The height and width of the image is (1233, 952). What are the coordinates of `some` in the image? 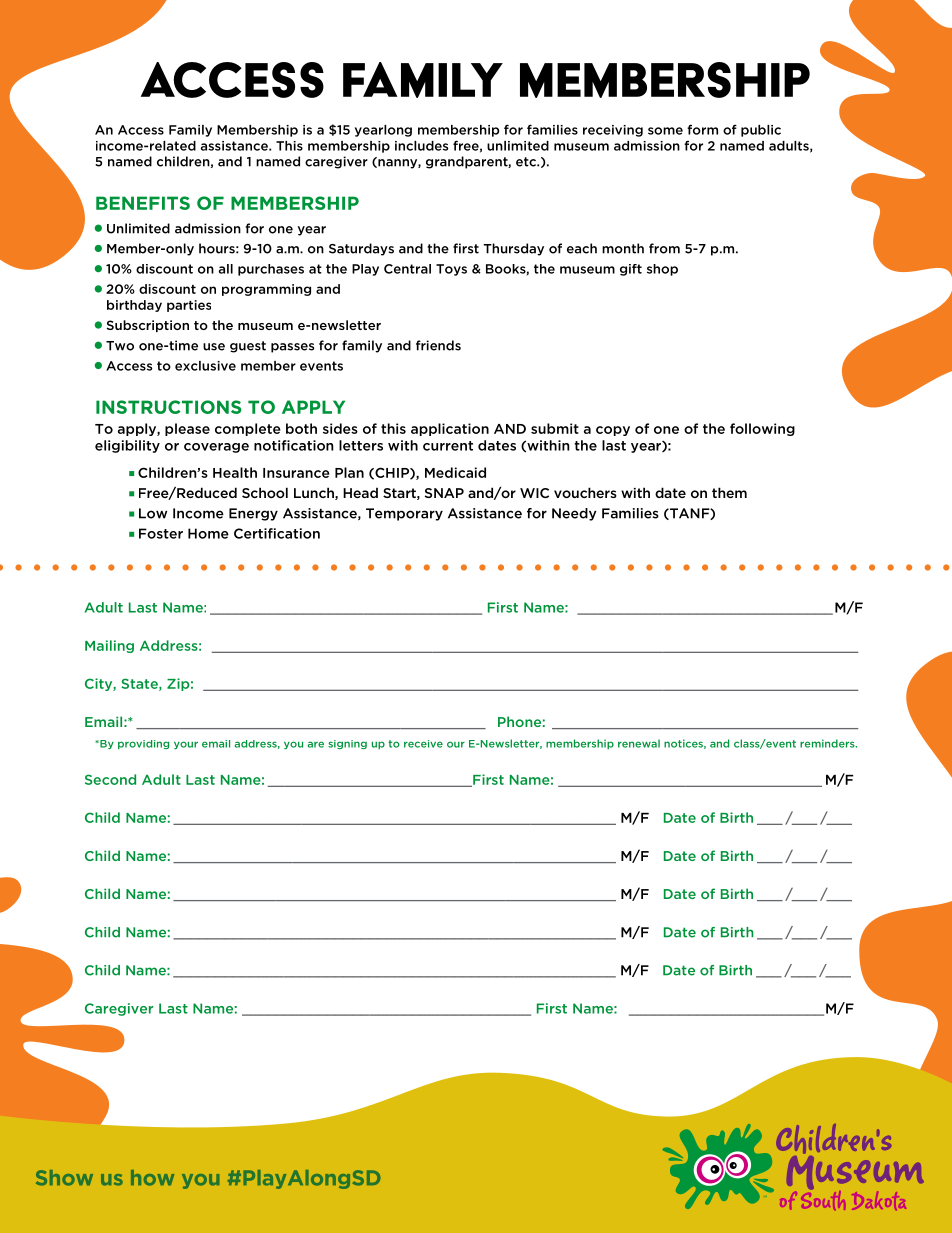 It's located at (665, 131).
